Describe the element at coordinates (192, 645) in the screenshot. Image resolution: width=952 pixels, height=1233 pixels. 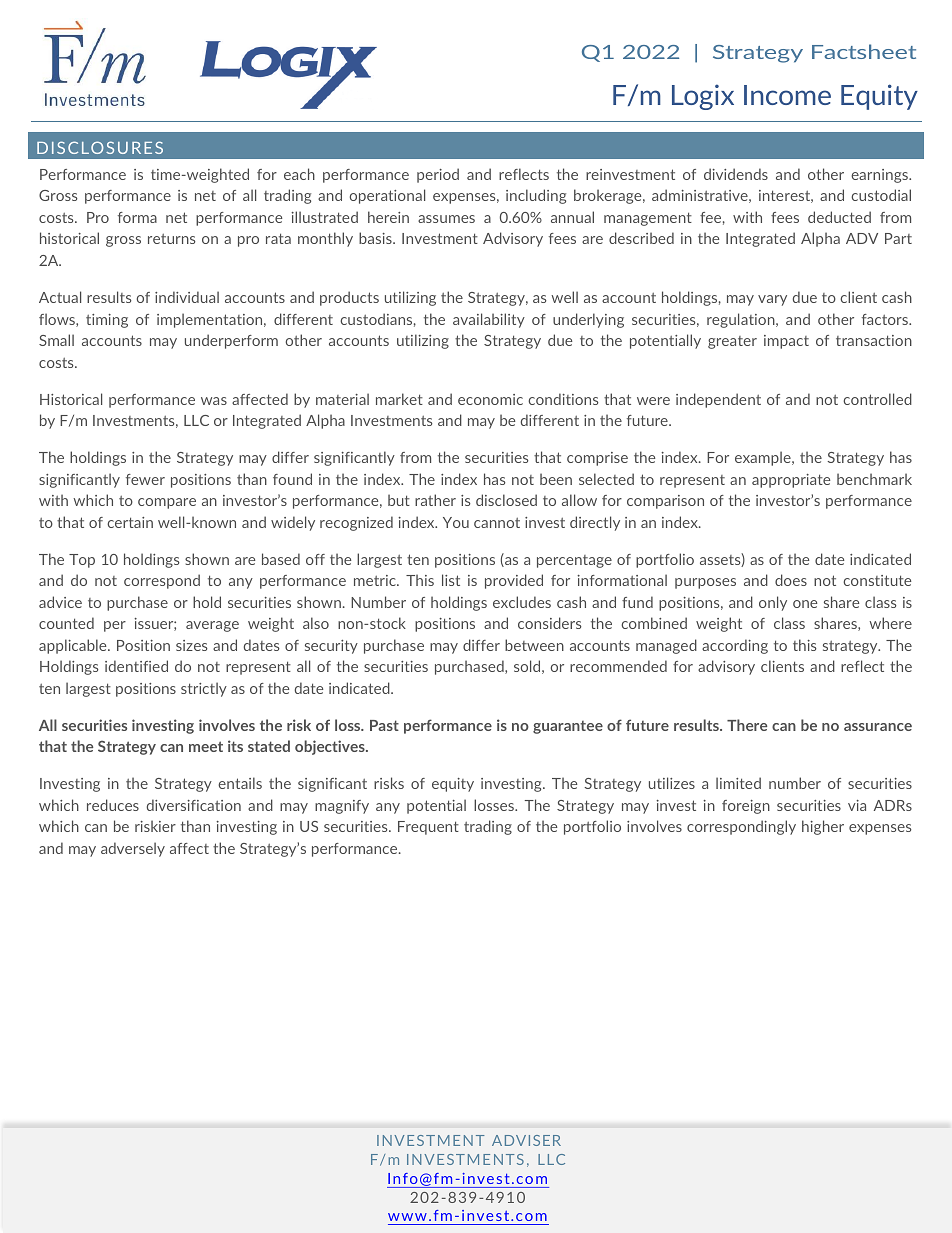
I see `sizes` at that location.
